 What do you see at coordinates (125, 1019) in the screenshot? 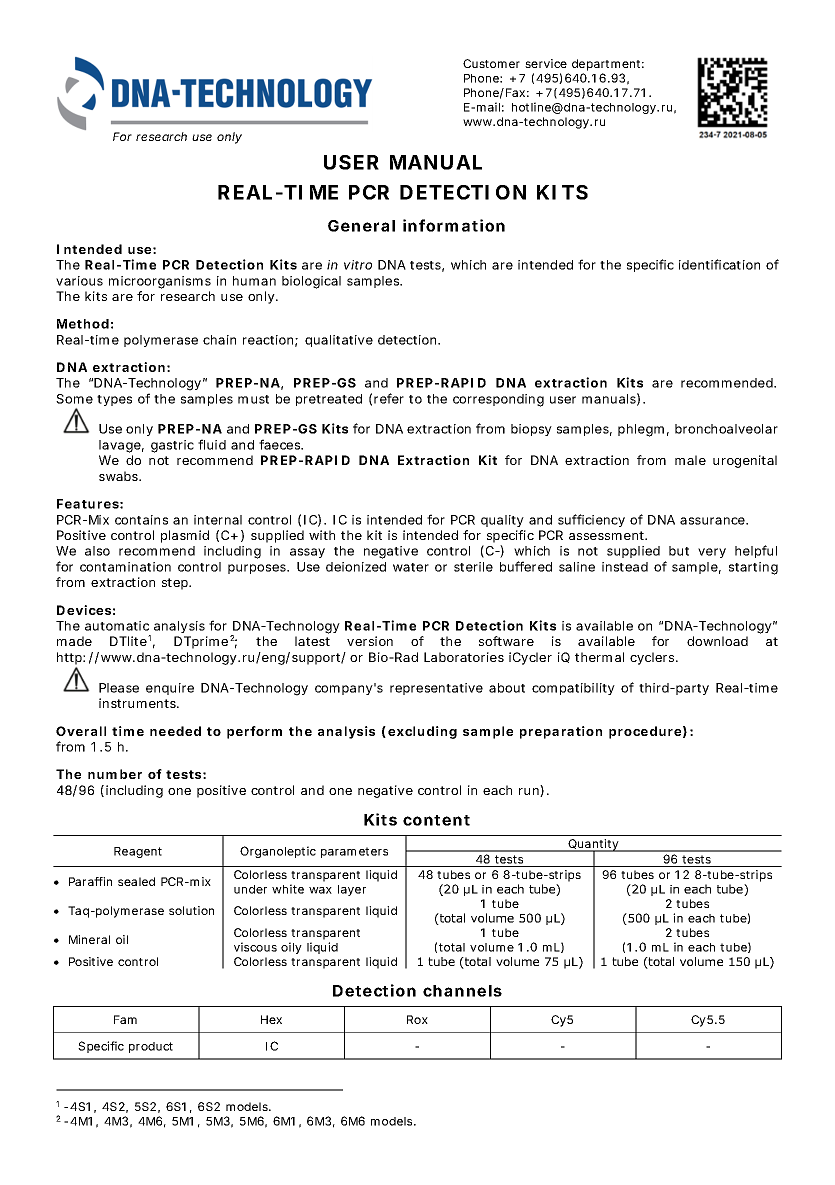
I see `Fam` at bounding box center [125, 1019].
